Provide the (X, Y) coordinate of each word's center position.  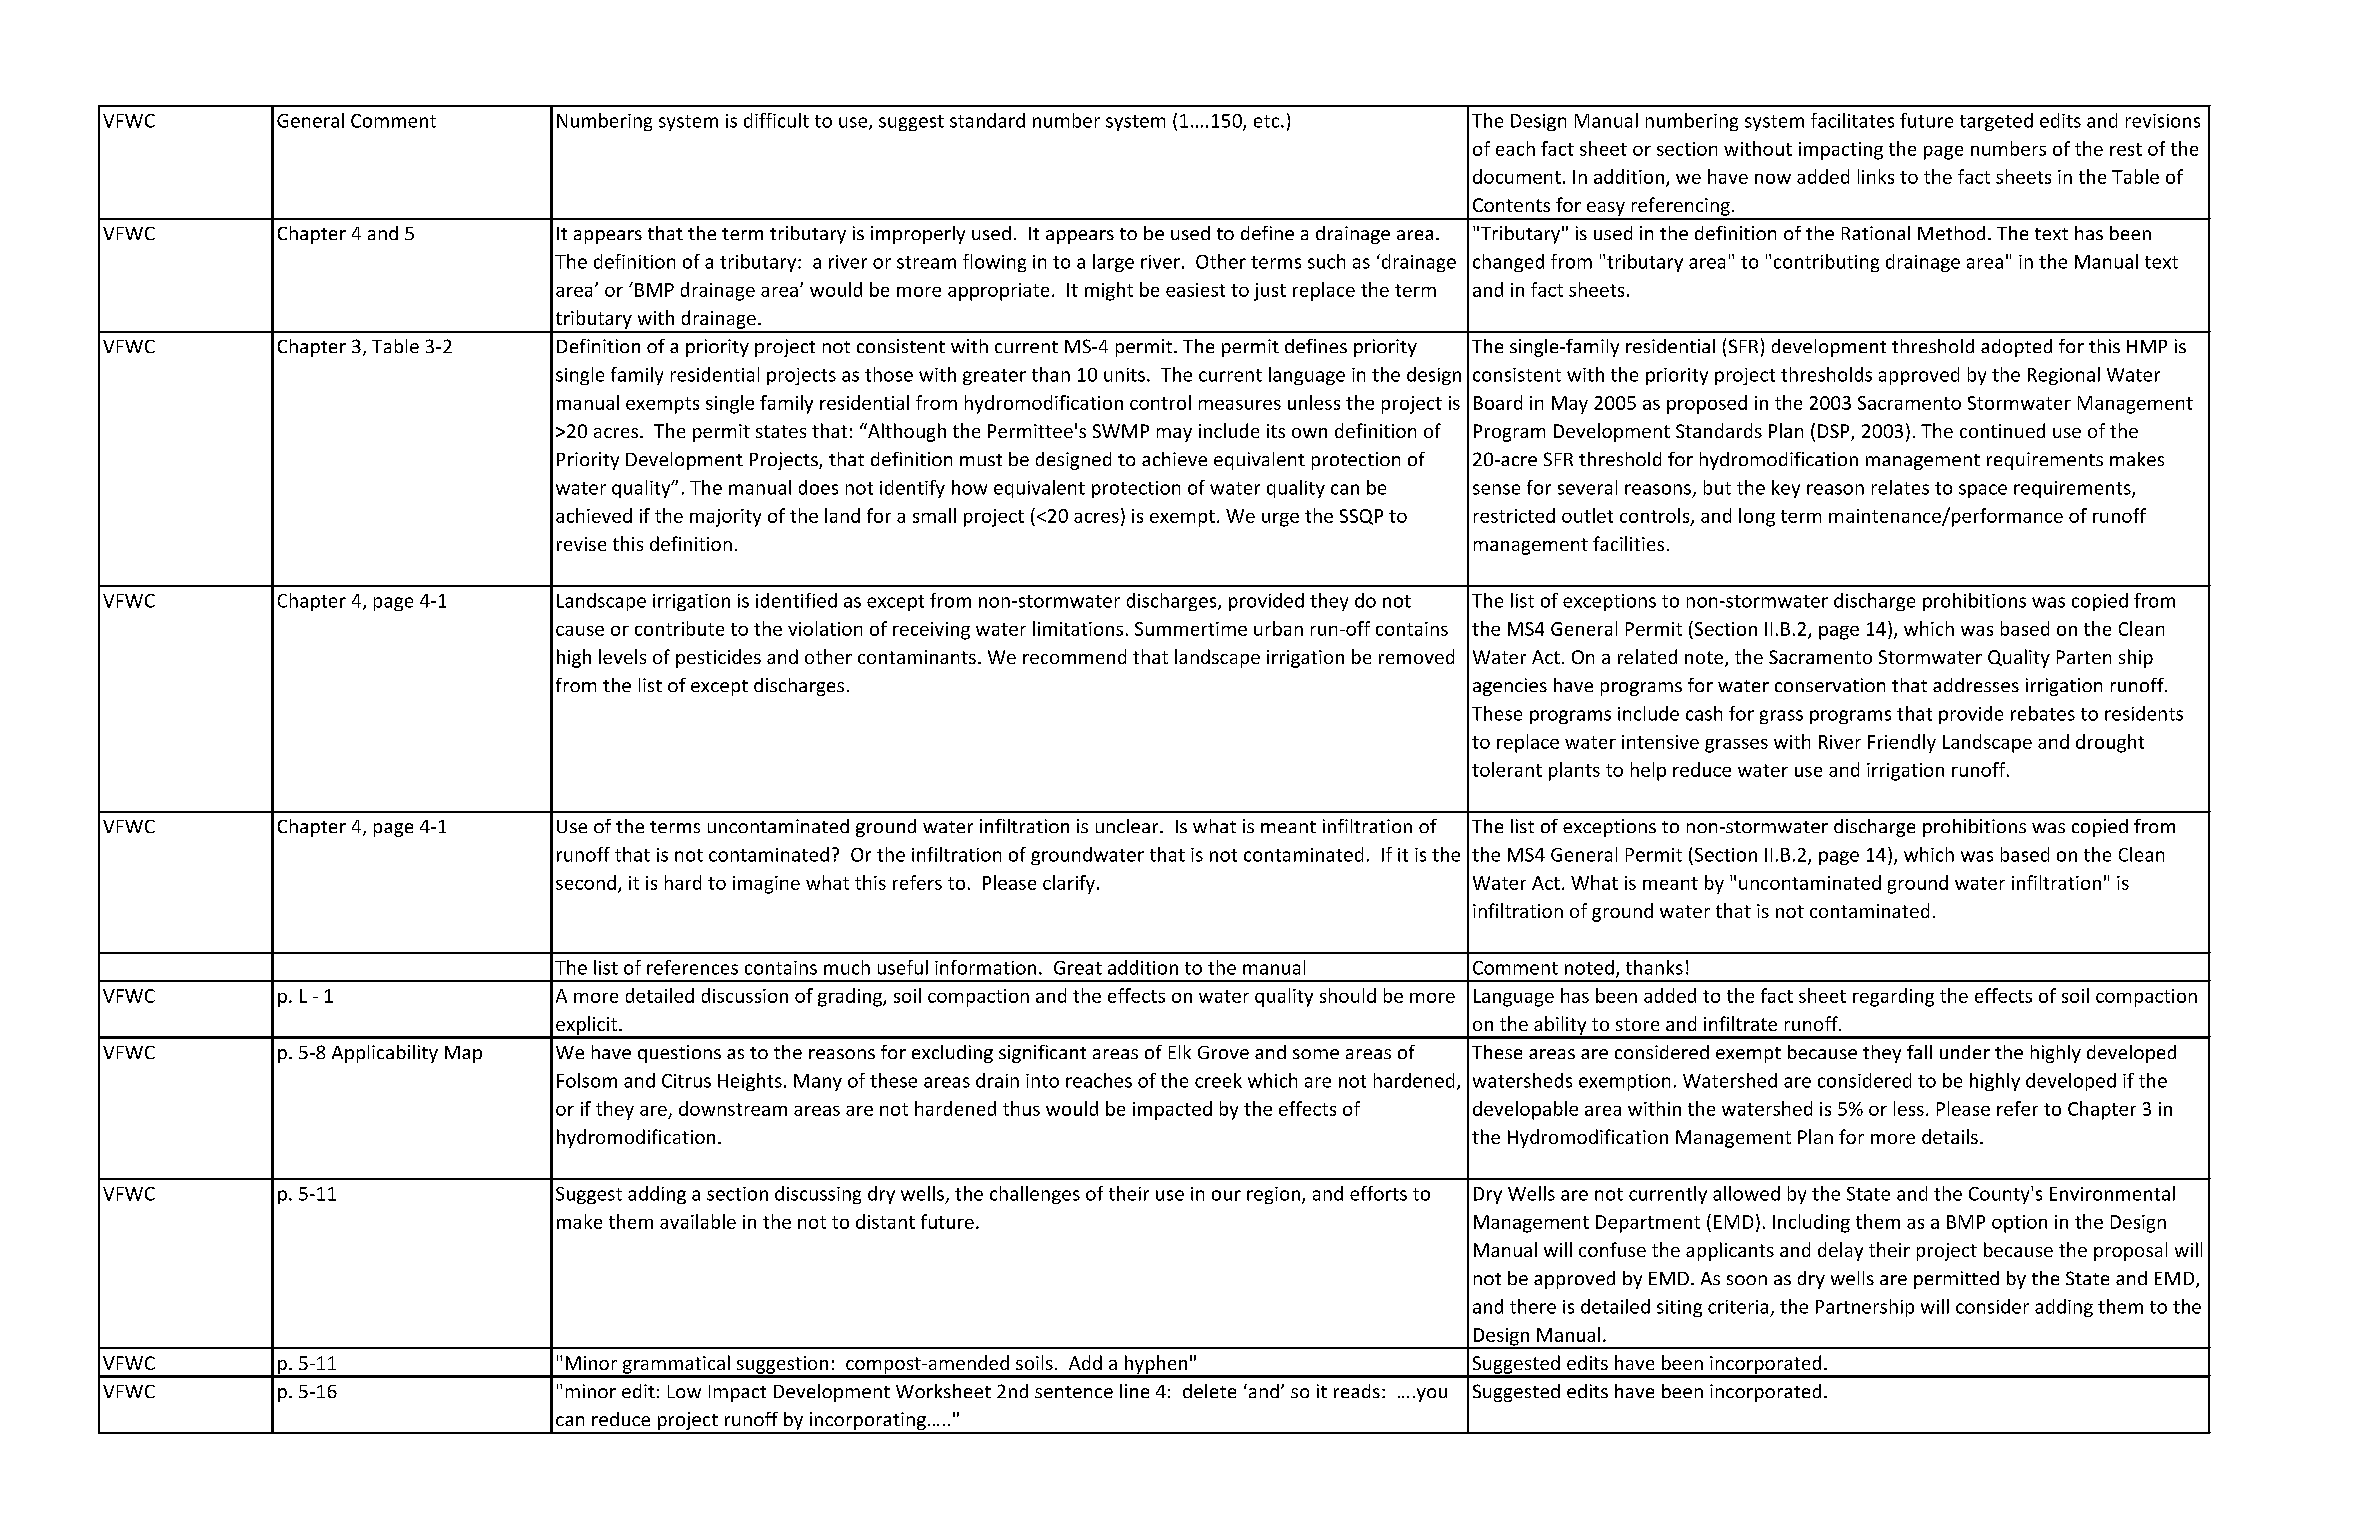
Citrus (686, 1081)
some (1316, 1054)
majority (725, 518)
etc (1268, 121)
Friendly (1902, 743)
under (1965, 1052)
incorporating (867, 1422)
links (1876, 176)
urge (1280, 520)
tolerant (1507, 769)
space (1983, 491)
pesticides (718, 658)
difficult (776, 120)
